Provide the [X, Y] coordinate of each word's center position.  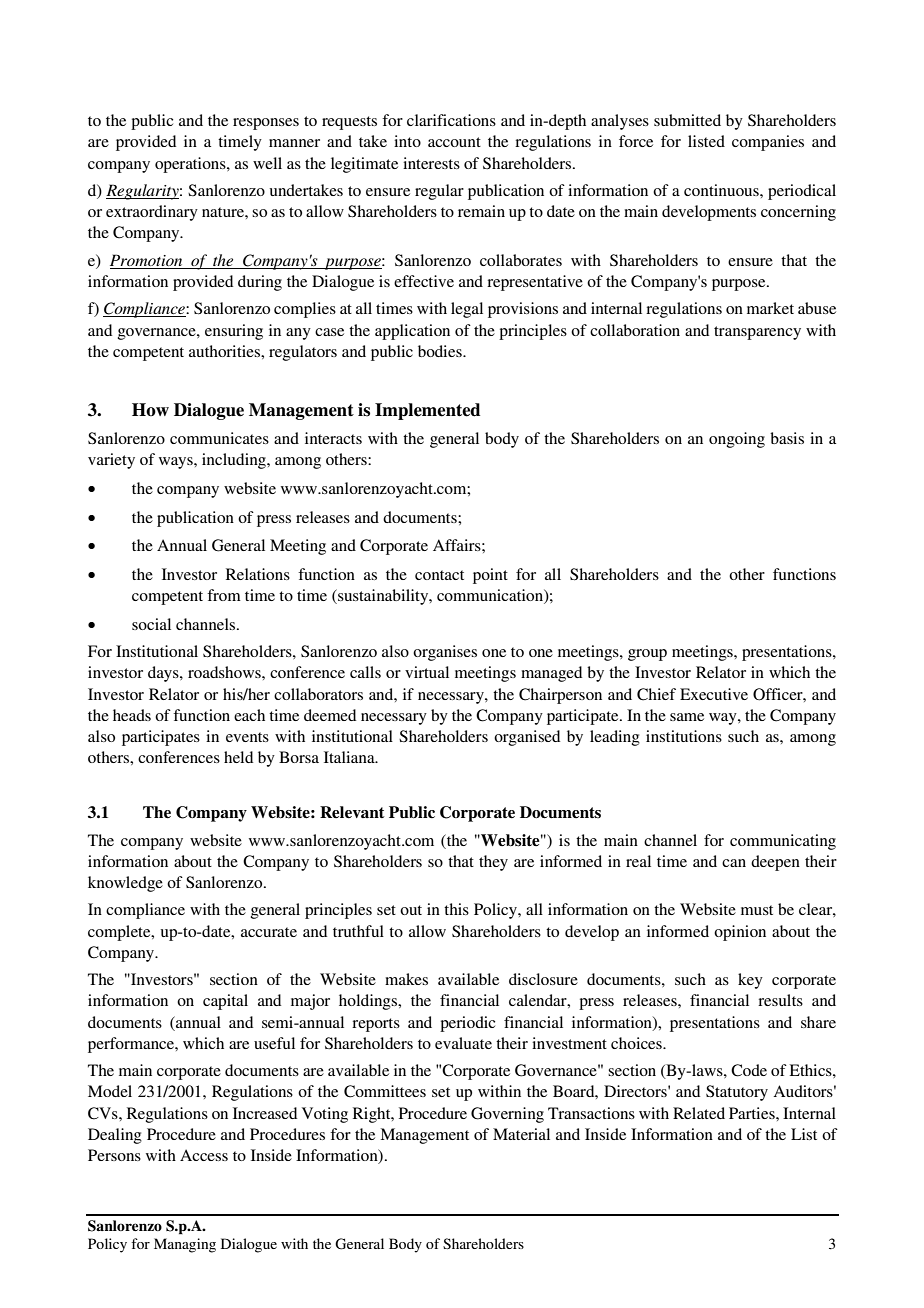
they [493, 863]
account [454, 142]
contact [439, 575]
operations [191, 165]
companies [768, 143]
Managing [185, 1245]
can [734, 863]
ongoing [737, 440]
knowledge [125, 884]
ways [177, 463]
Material [521, 1134]
